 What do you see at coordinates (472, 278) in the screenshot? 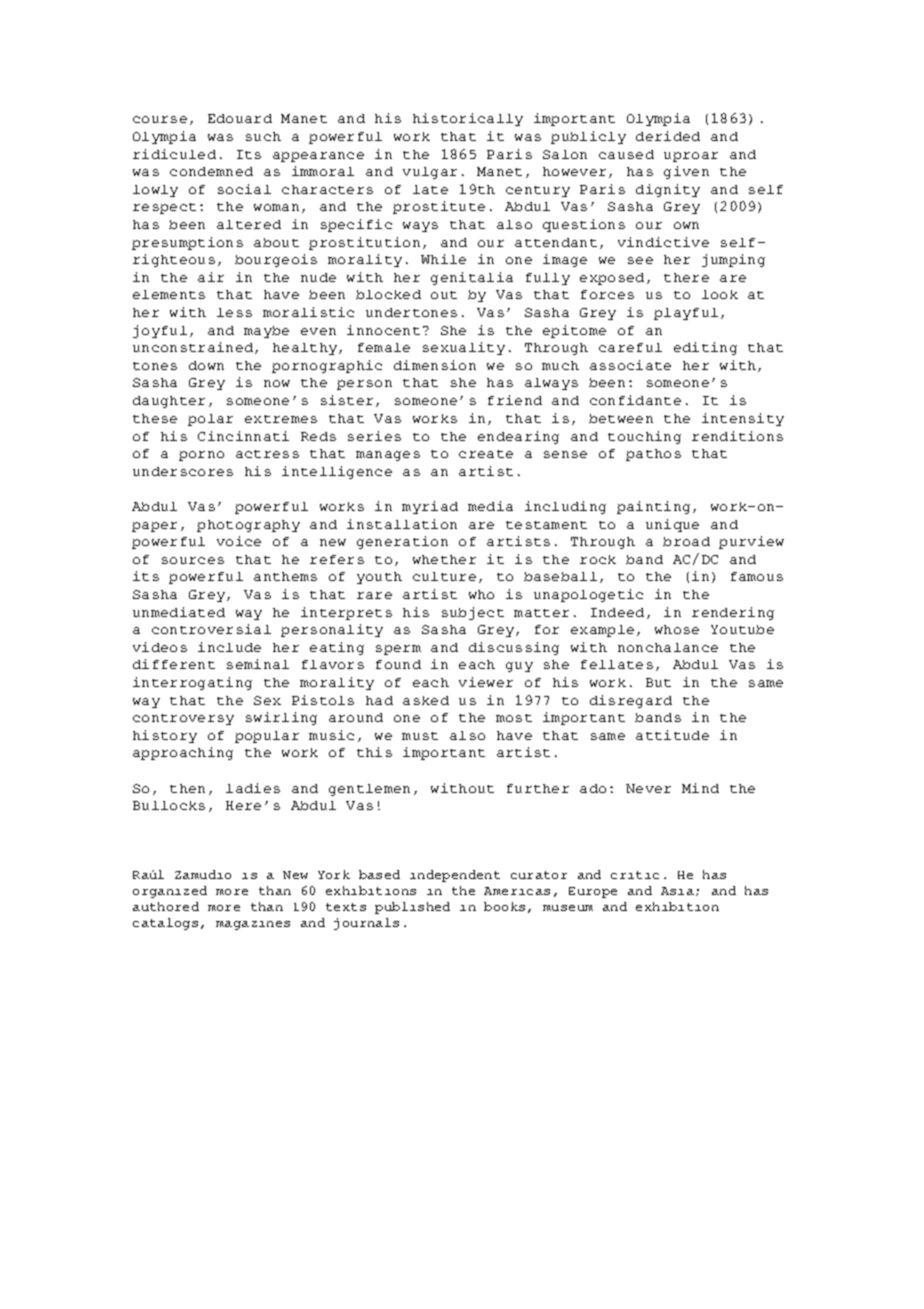
I see `genitalia` at bounding box center [472, 278].
